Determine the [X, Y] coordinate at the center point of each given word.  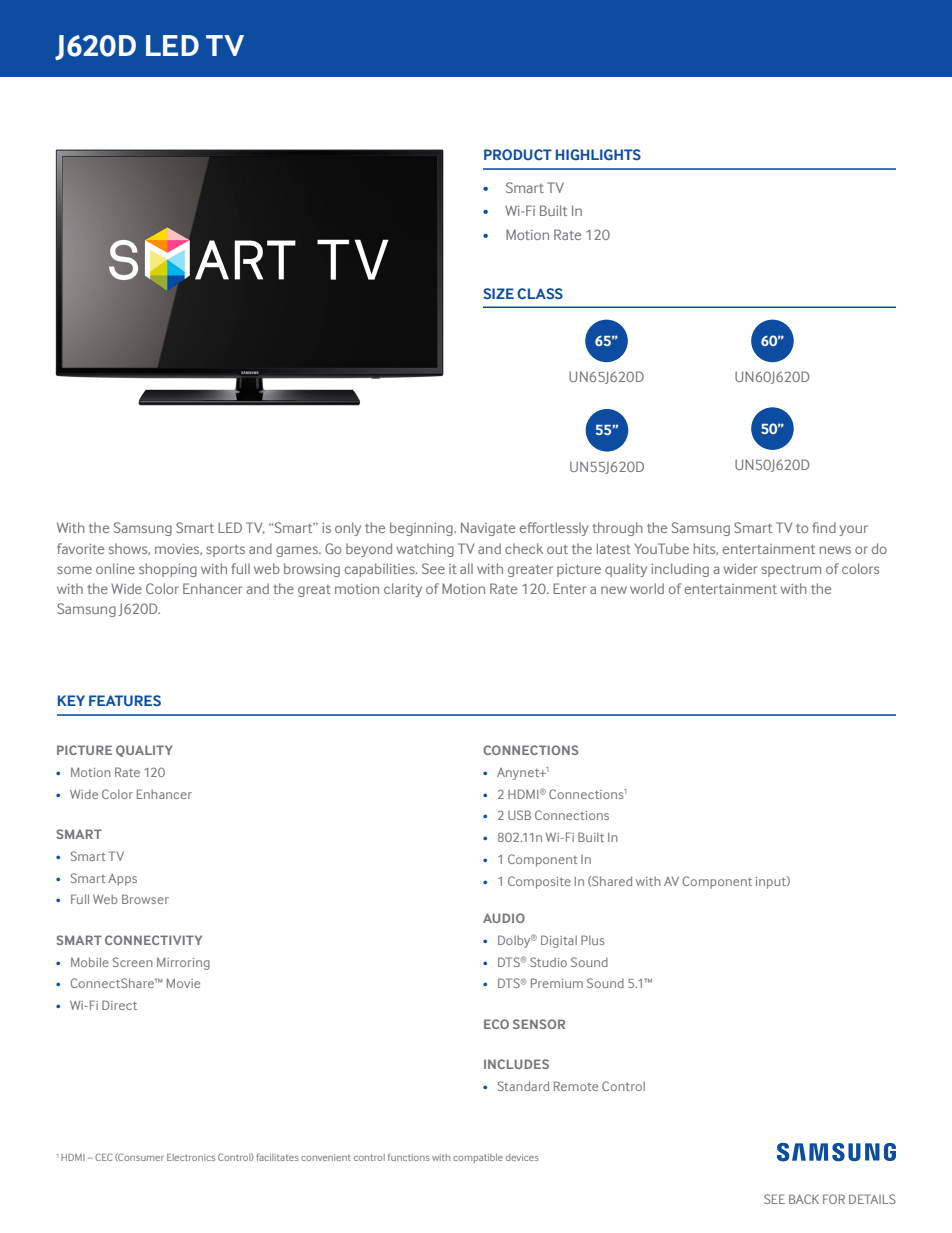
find [824, 527]
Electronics [191, 1157]
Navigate [488, 529]
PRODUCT [518, 154]
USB [519, 815]
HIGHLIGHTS [598, 154]
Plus [592, 940]
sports [225, 551]
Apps [122, 880]
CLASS [540, 293]
